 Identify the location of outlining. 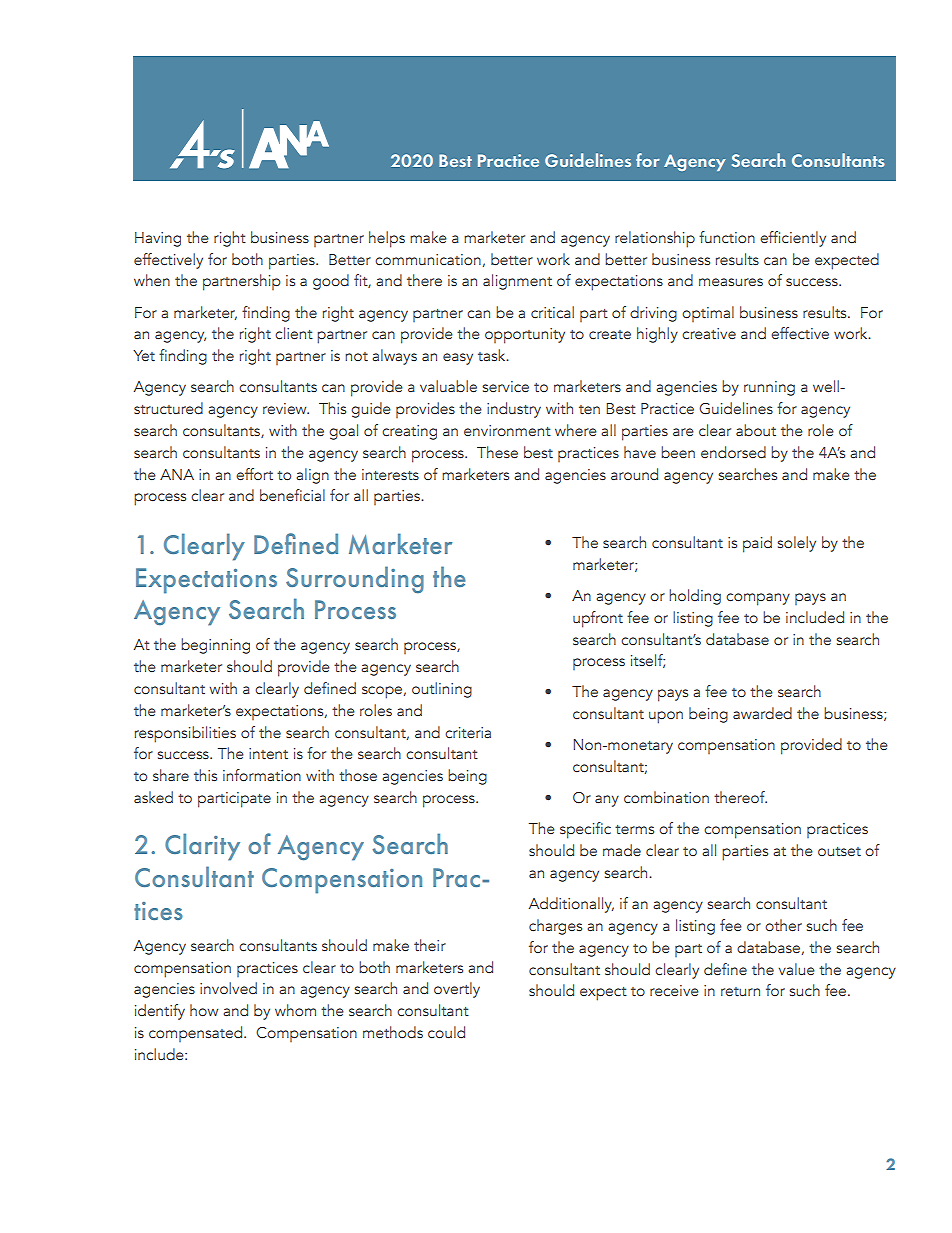
(442, 690).
